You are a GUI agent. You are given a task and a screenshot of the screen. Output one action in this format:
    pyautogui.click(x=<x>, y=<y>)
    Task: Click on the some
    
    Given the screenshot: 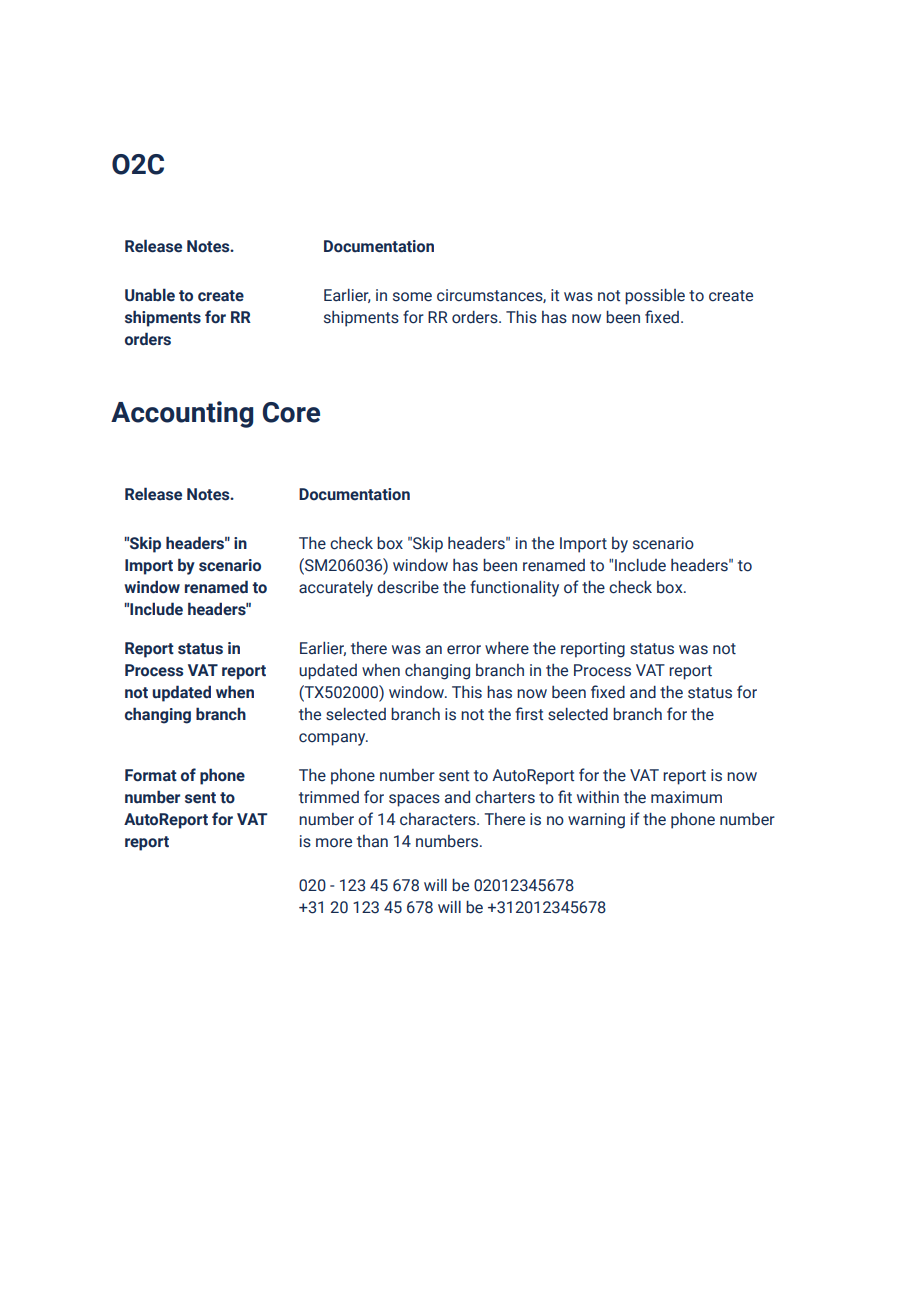 What is the action you would take?
    pyautogui.click(x=412, y=297)
